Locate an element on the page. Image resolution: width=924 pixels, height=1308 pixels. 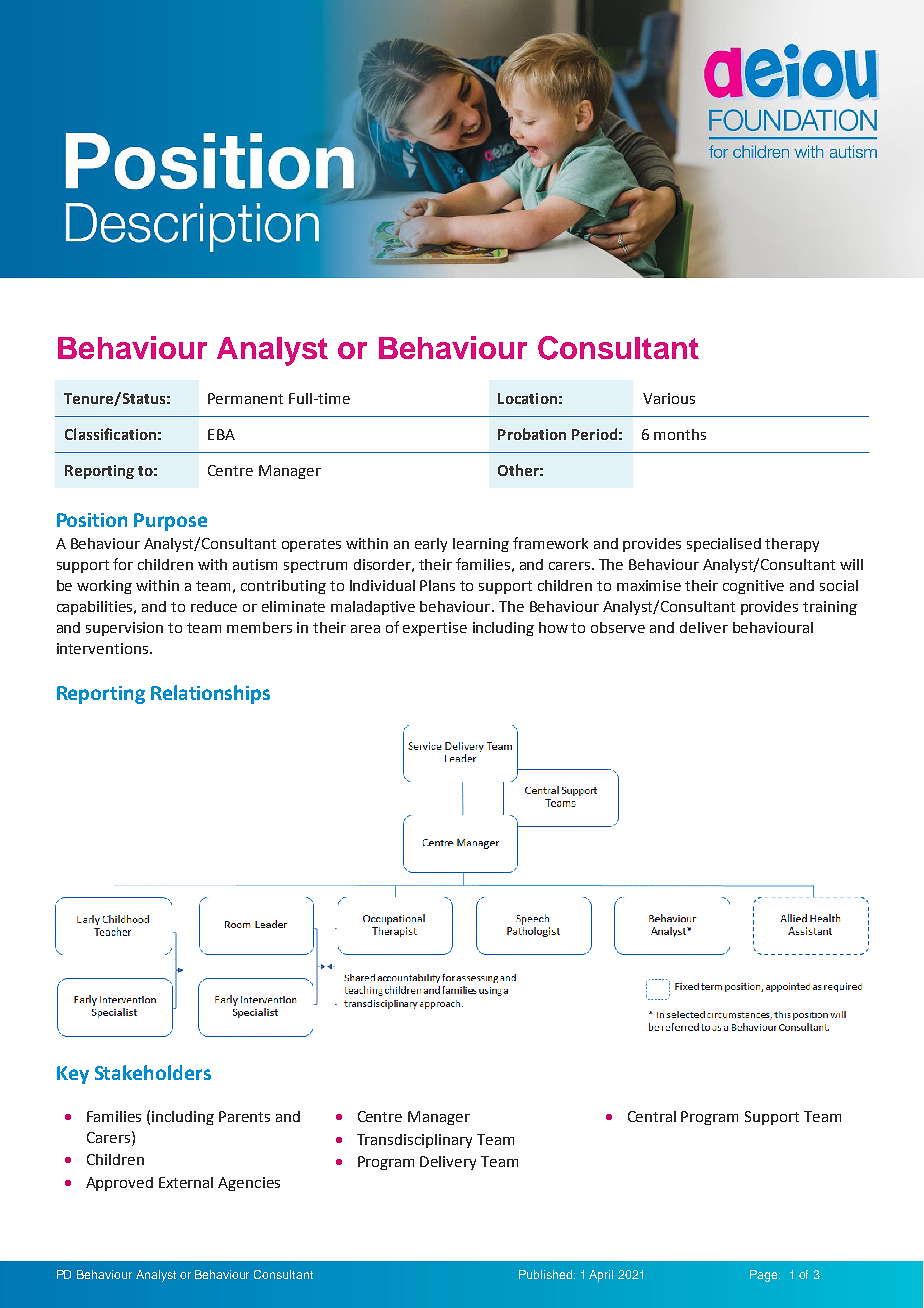
Probation is located at coordinates (532, 434).
